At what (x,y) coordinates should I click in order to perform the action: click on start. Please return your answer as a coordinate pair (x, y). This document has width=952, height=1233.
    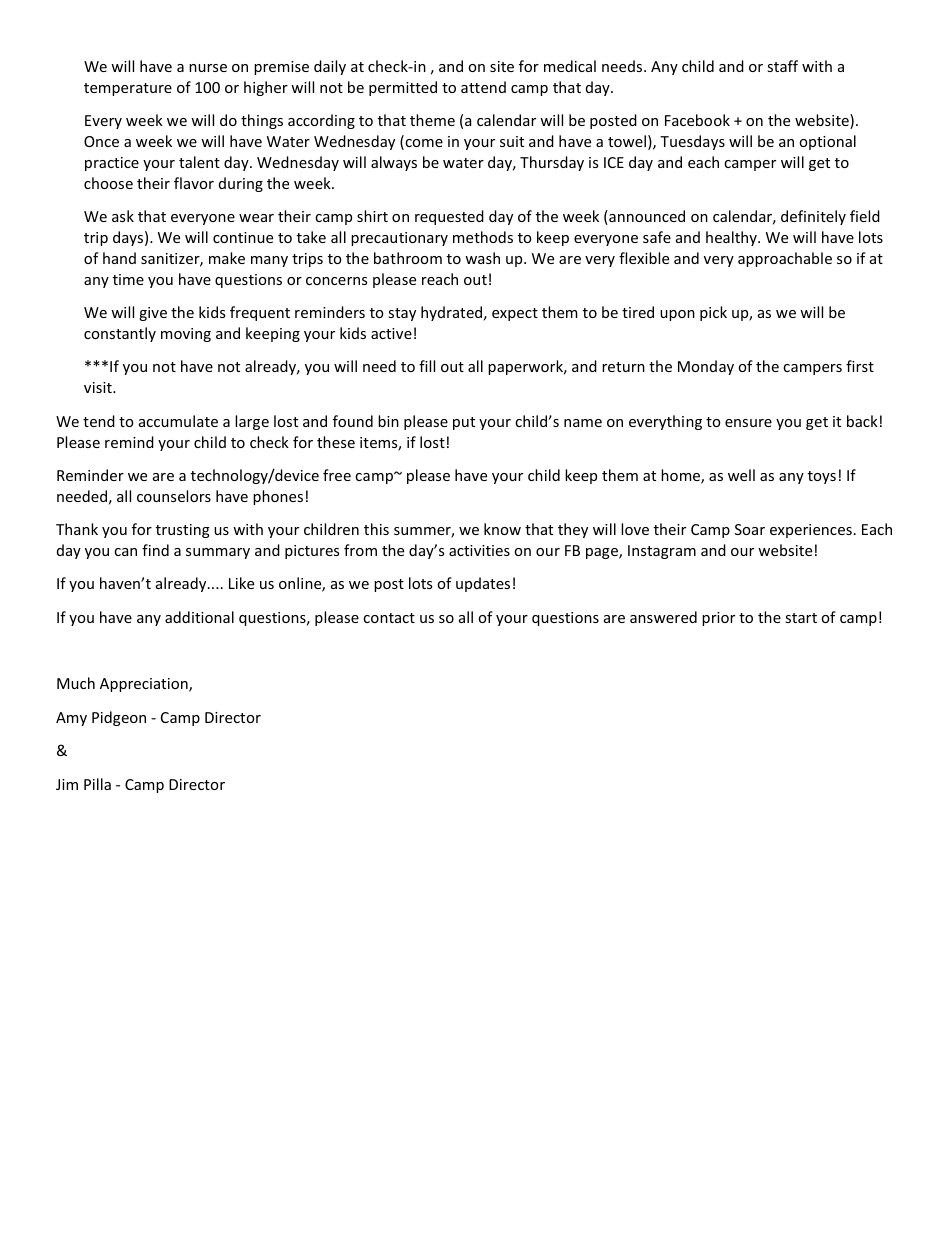
    Looking at the image, I should click on (801, 618).
